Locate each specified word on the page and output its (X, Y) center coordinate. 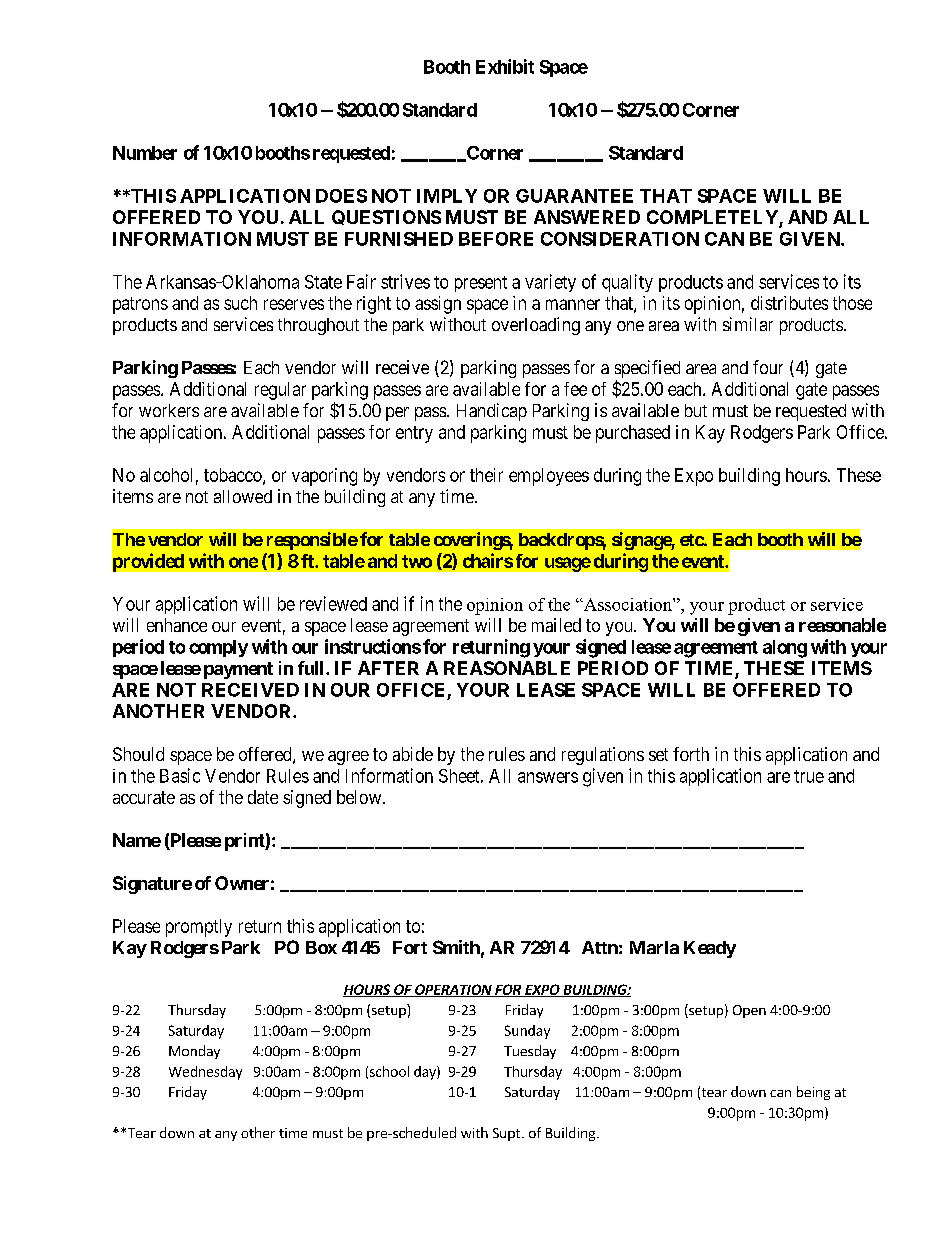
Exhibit (505, 66)
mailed (556, 625)
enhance (177, 625)
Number (145, 153)
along (785, 649)
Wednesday (205, 1073)
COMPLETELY (713, 218)
